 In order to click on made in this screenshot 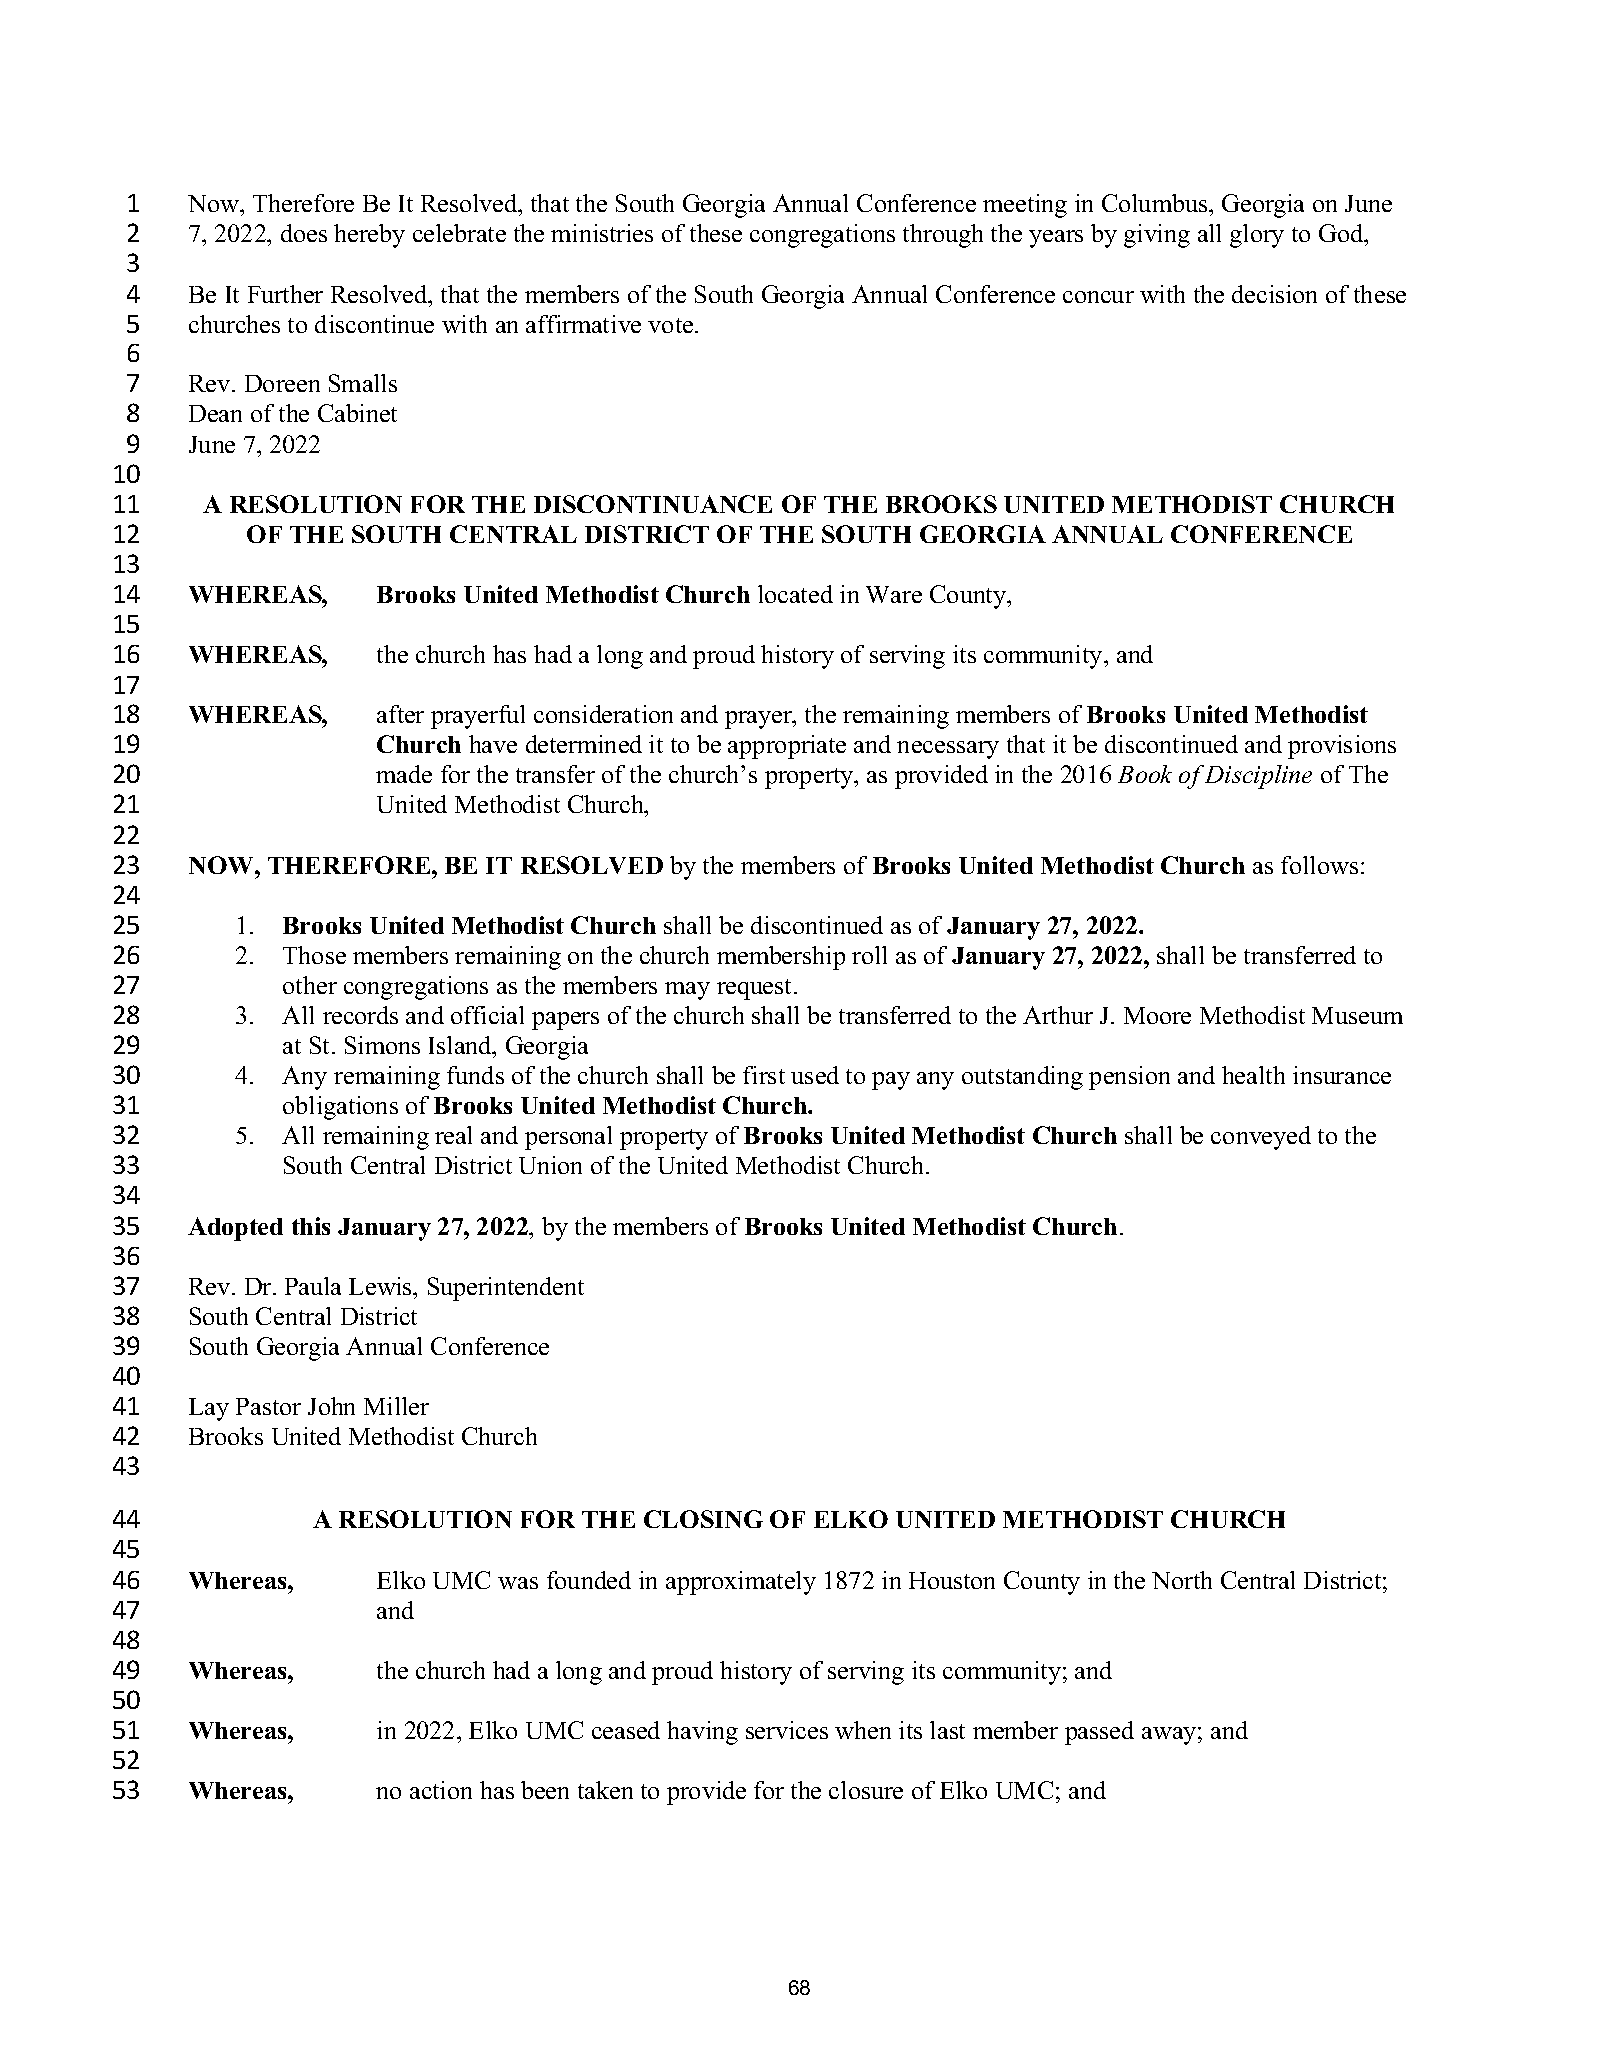, I will do `click(404, 774)`.
